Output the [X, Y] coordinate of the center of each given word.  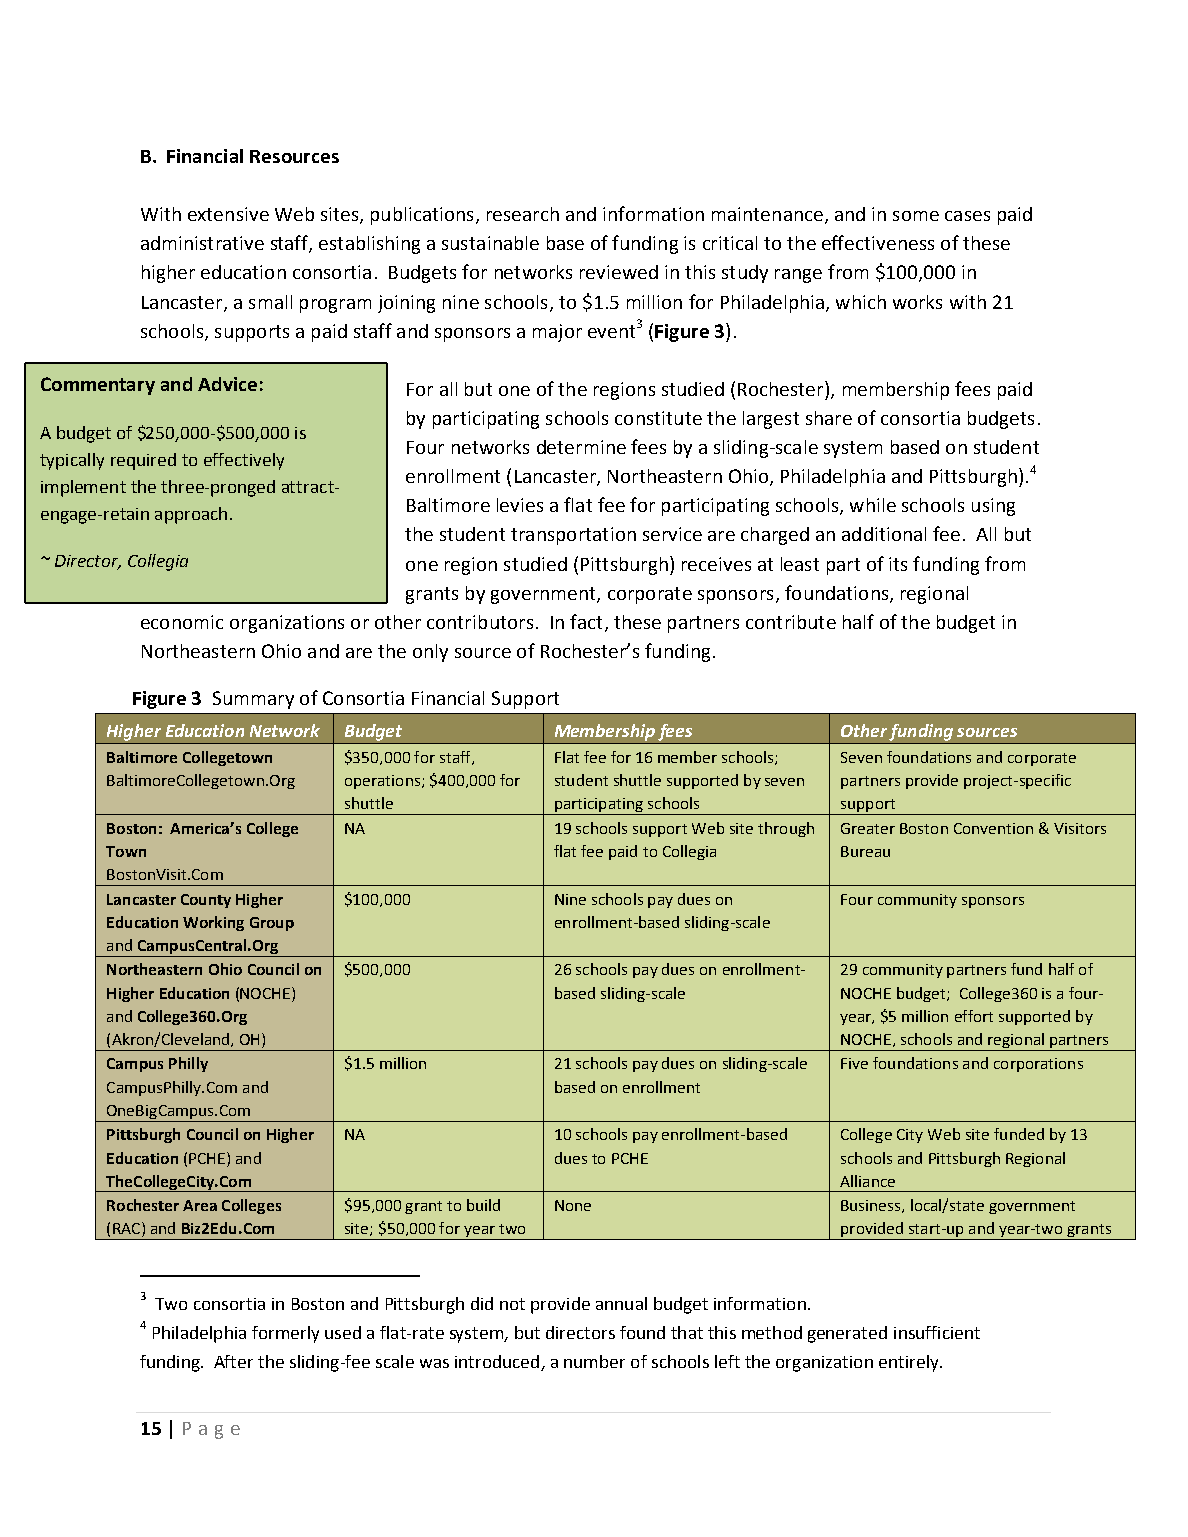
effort [974, 1016]
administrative [202, 243]
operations [382, 782]
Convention [993, 828]
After [233, 1361]
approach [191, 515]
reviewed [619, 272]
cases [967, 216]
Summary [253, 700]
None [573, 1205]
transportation [573, 536]
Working [213, 923]
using [993, 507]
